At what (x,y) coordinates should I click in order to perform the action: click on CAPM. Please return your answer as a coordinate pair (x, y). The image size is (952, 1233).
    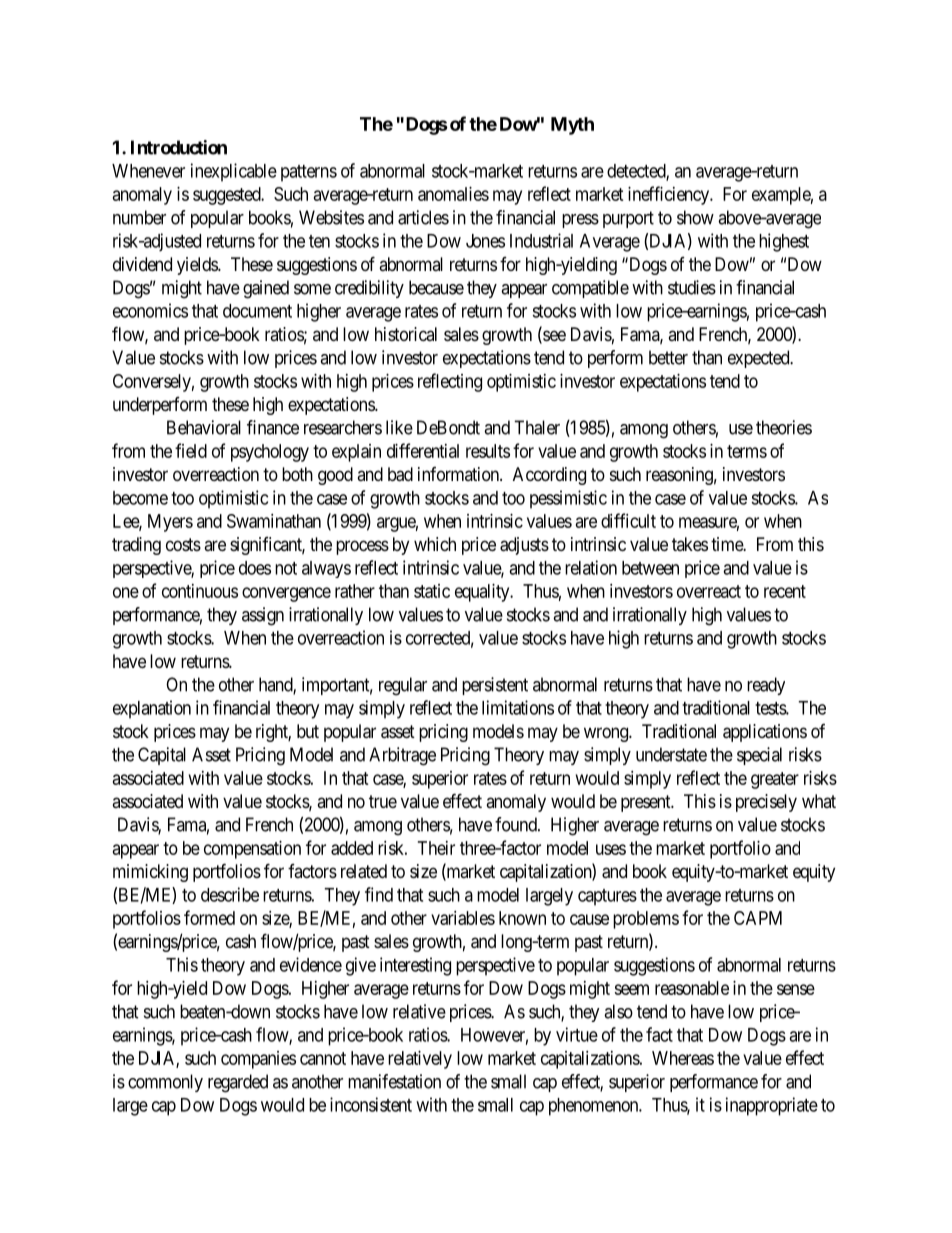
    Looking at the image, I should click on (758, 918).
